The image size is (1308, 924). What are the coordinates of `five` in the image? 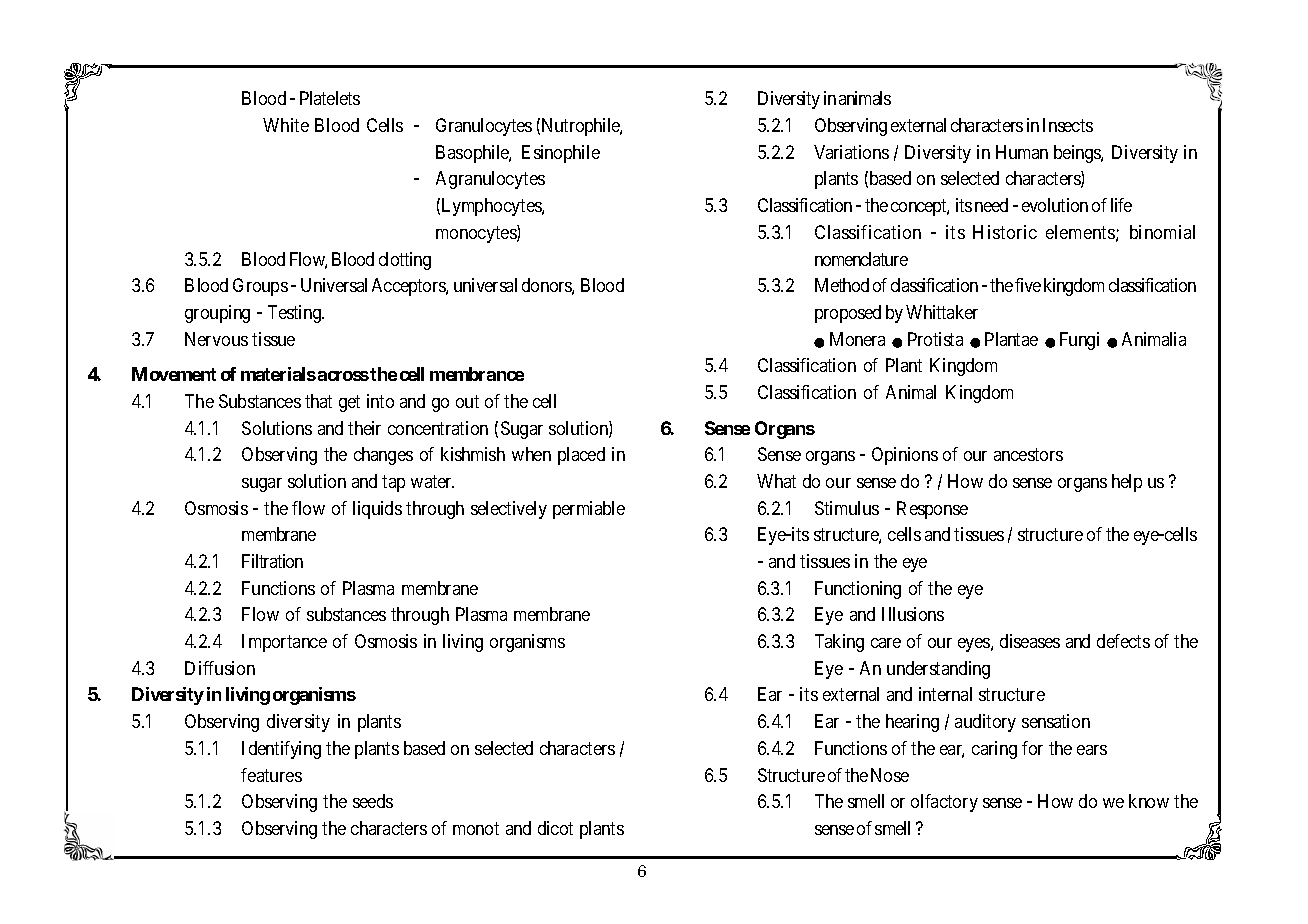 It's located at (1028, 285).
